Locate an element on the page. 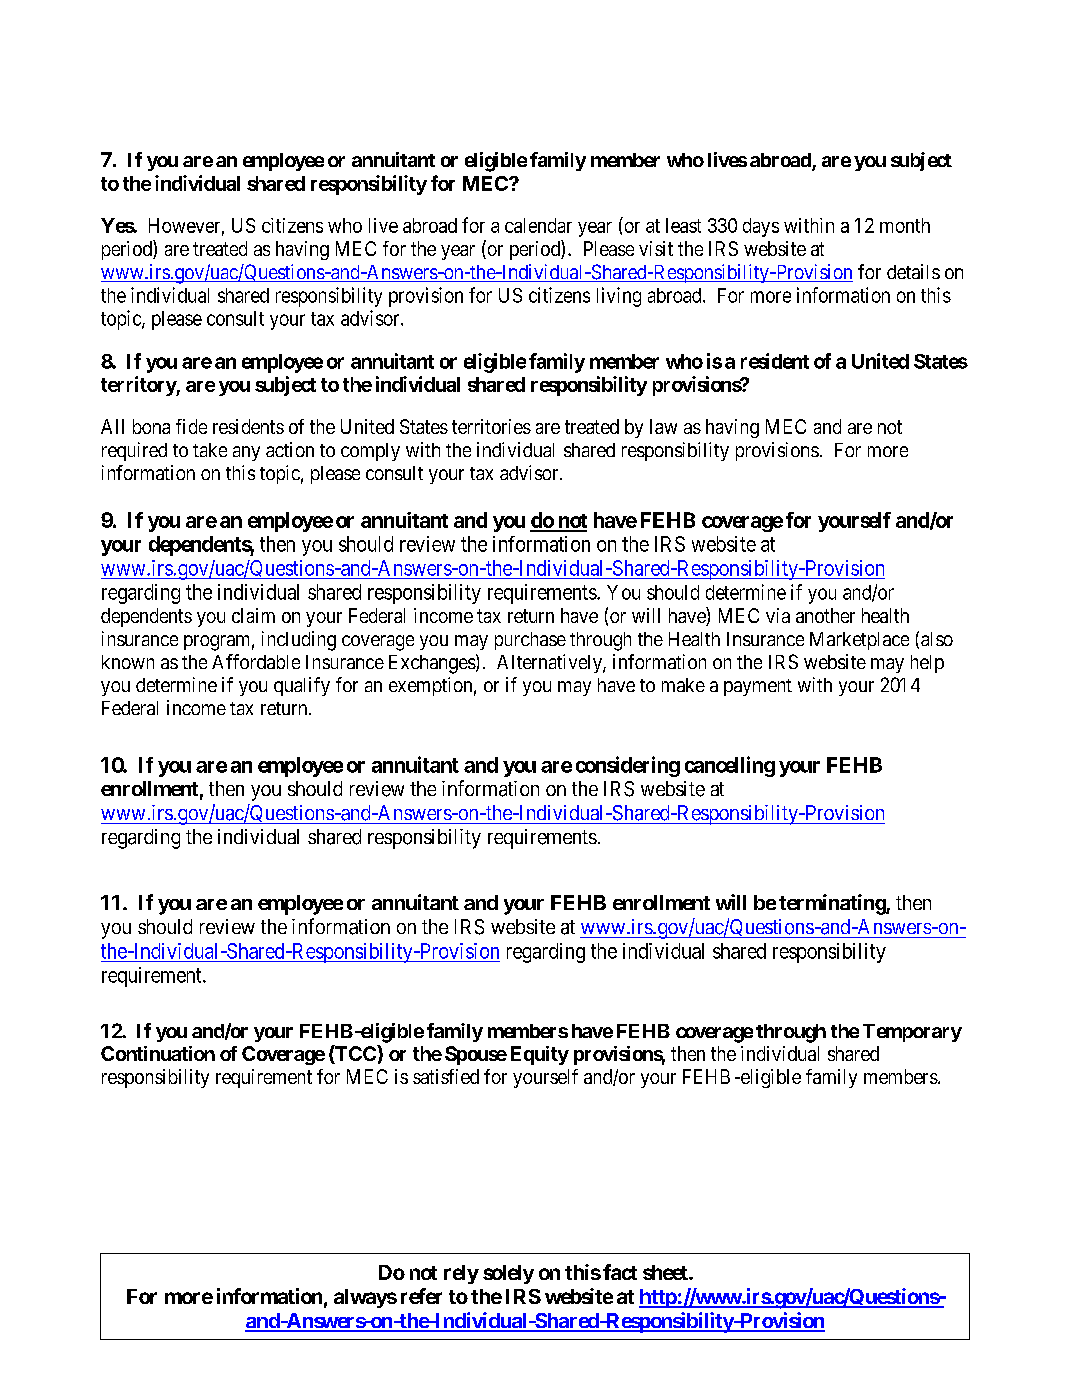  living is located at coordinates (619, 297).
